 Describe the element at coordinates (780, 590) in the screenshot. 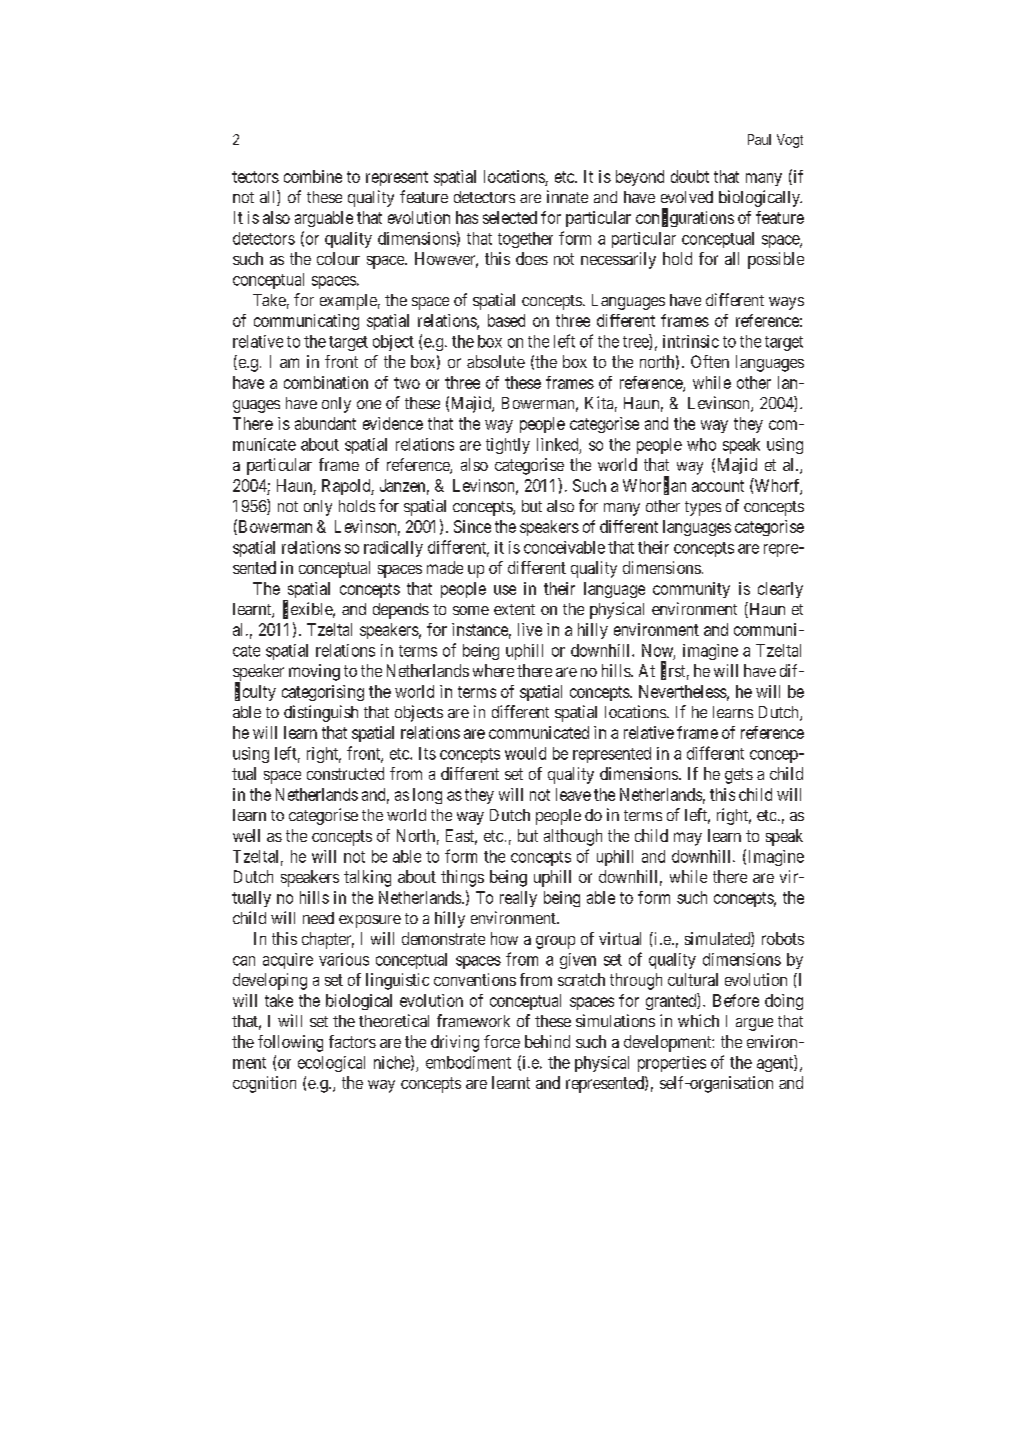

I see `clearly` at that location.
